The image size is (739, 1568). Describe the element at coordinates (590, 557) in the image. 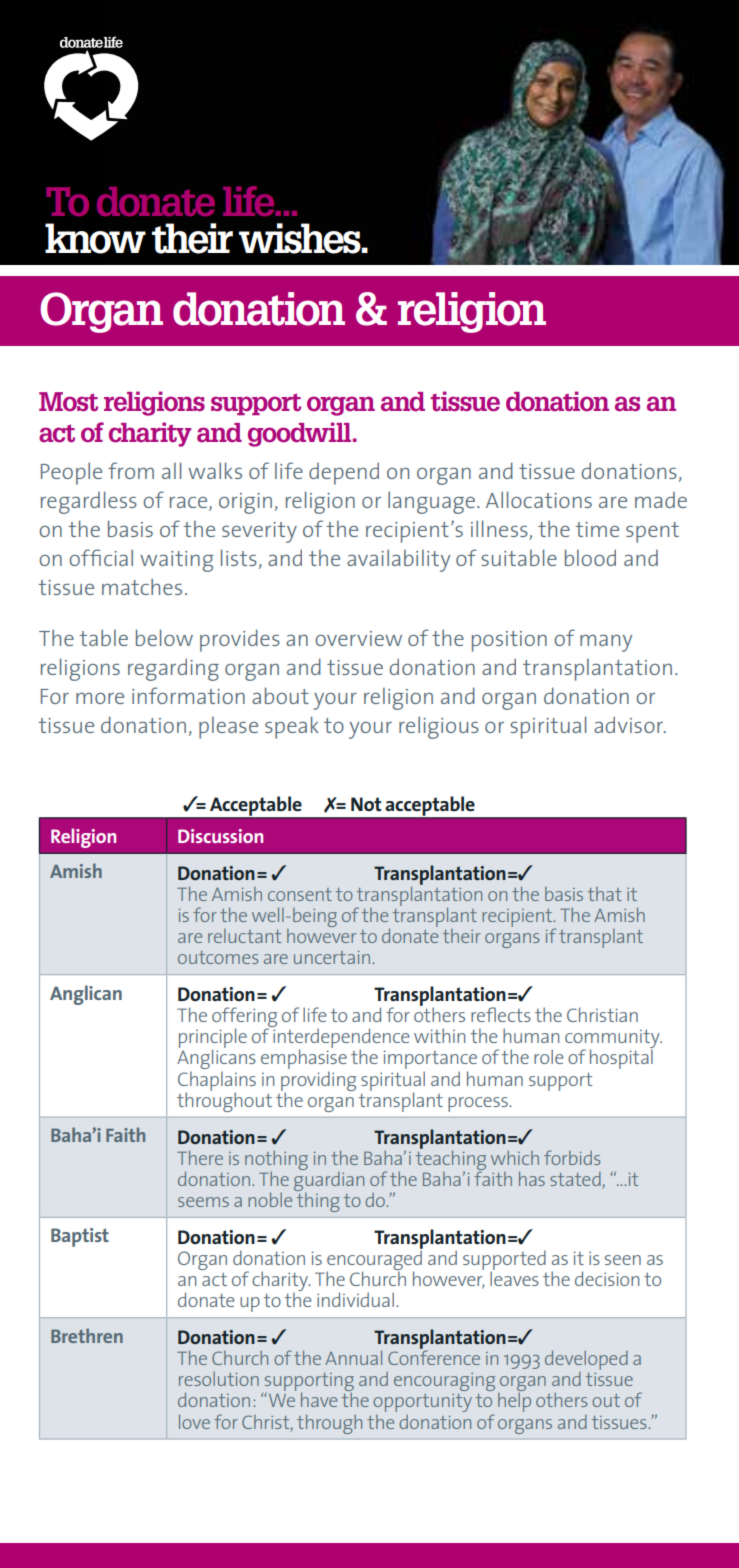

I see `blood` at that location.
